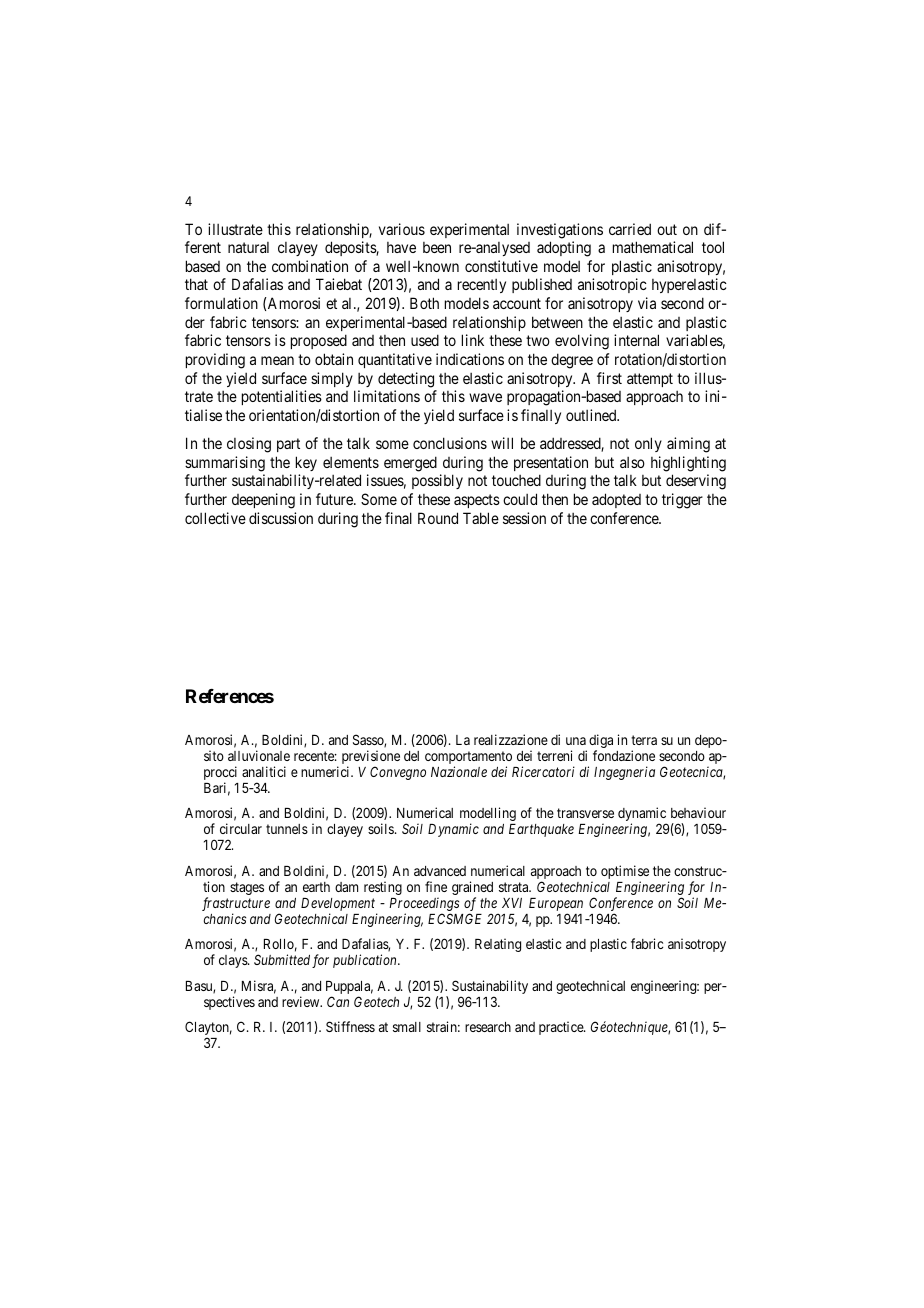 This screenshot has width=924, height=1308. I want to click on review, so click(302, 1001).
